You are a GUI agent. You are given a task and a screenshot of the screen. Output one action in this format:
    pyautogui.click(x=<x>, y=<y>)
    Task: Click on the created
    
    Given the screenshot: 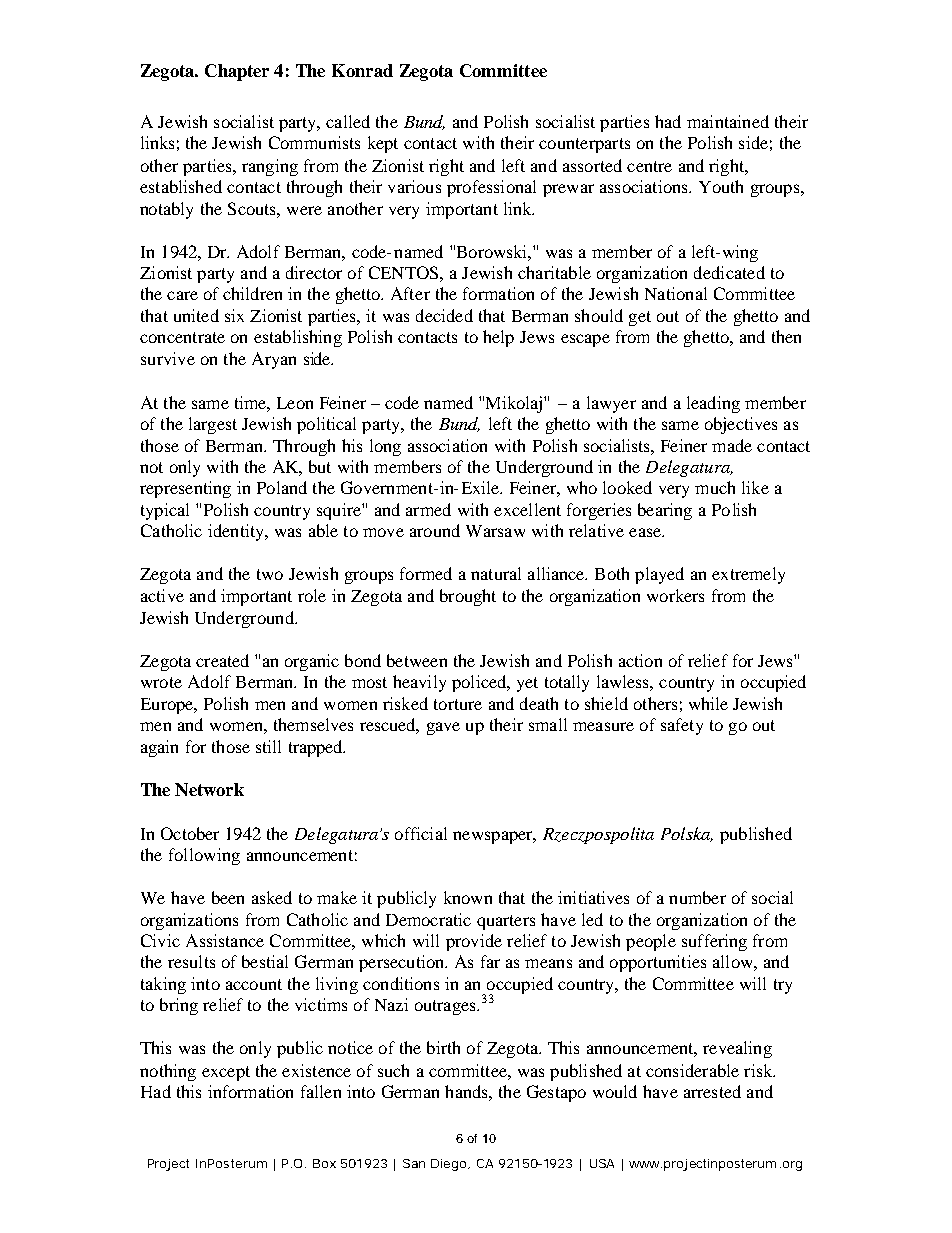 What is the action you would take?
    pyautogui.click(x=222, y=660)
